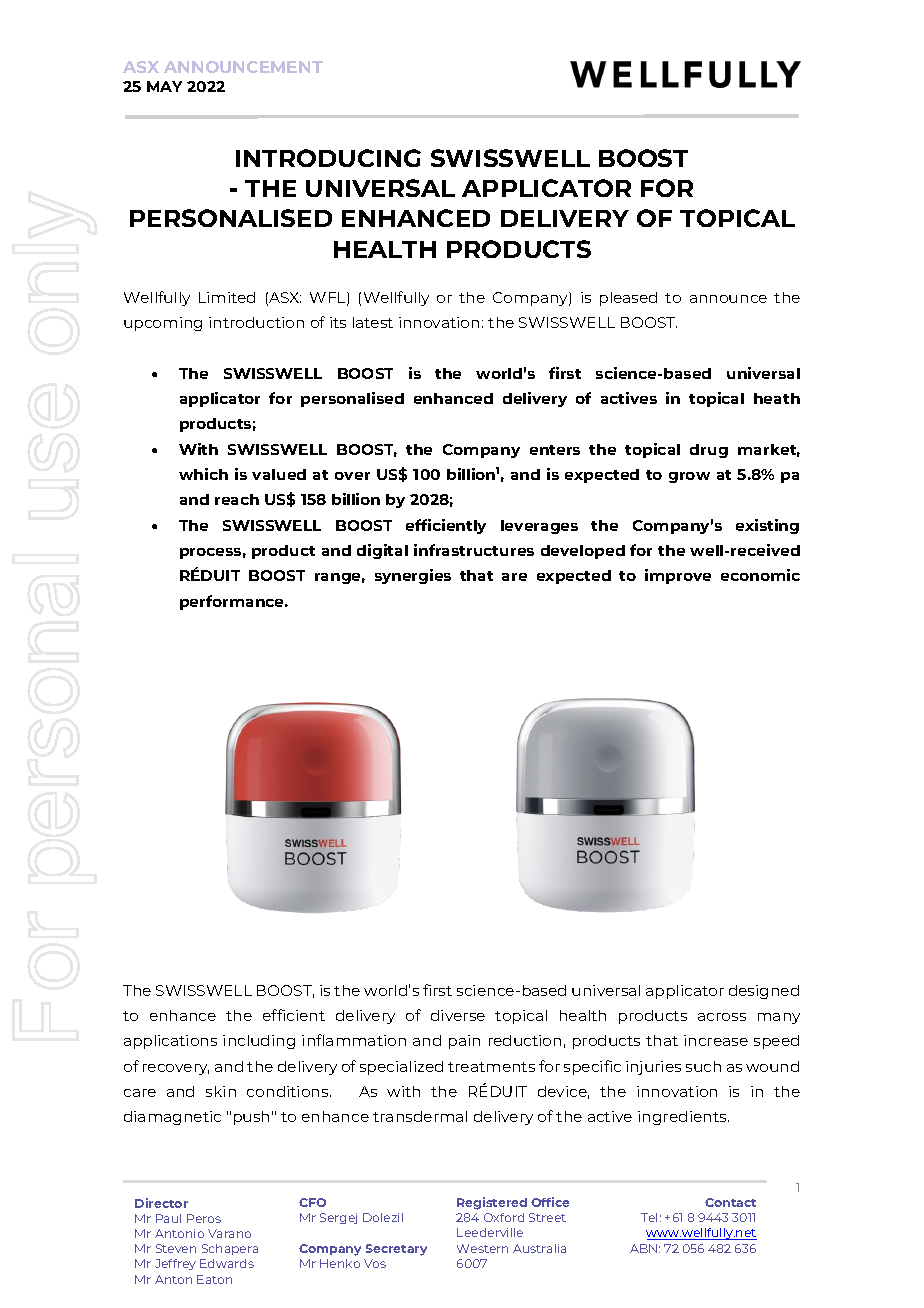  I want to click on including, so click(259, 1042).
